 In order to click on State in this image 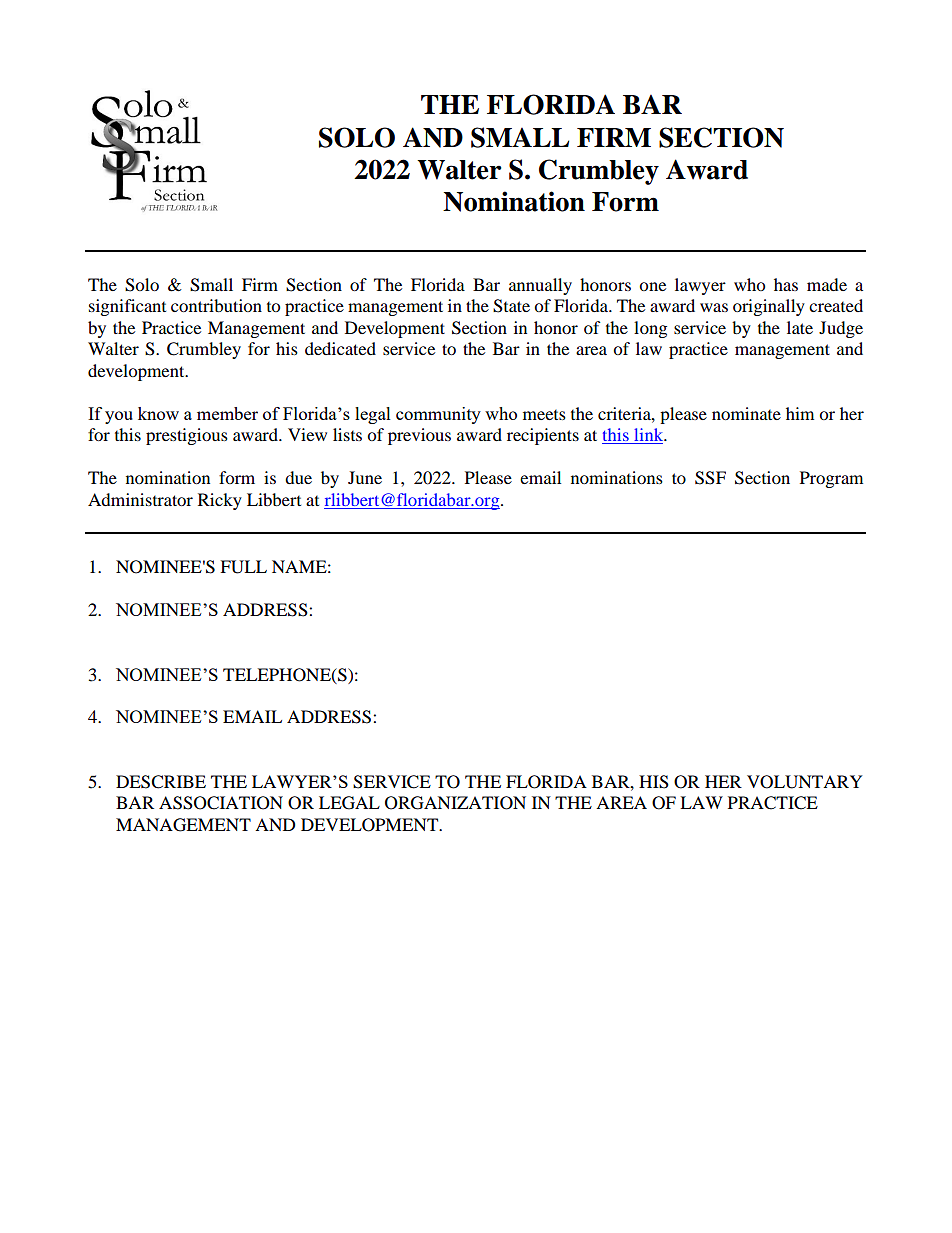, I will do `click(511, 306)`.
